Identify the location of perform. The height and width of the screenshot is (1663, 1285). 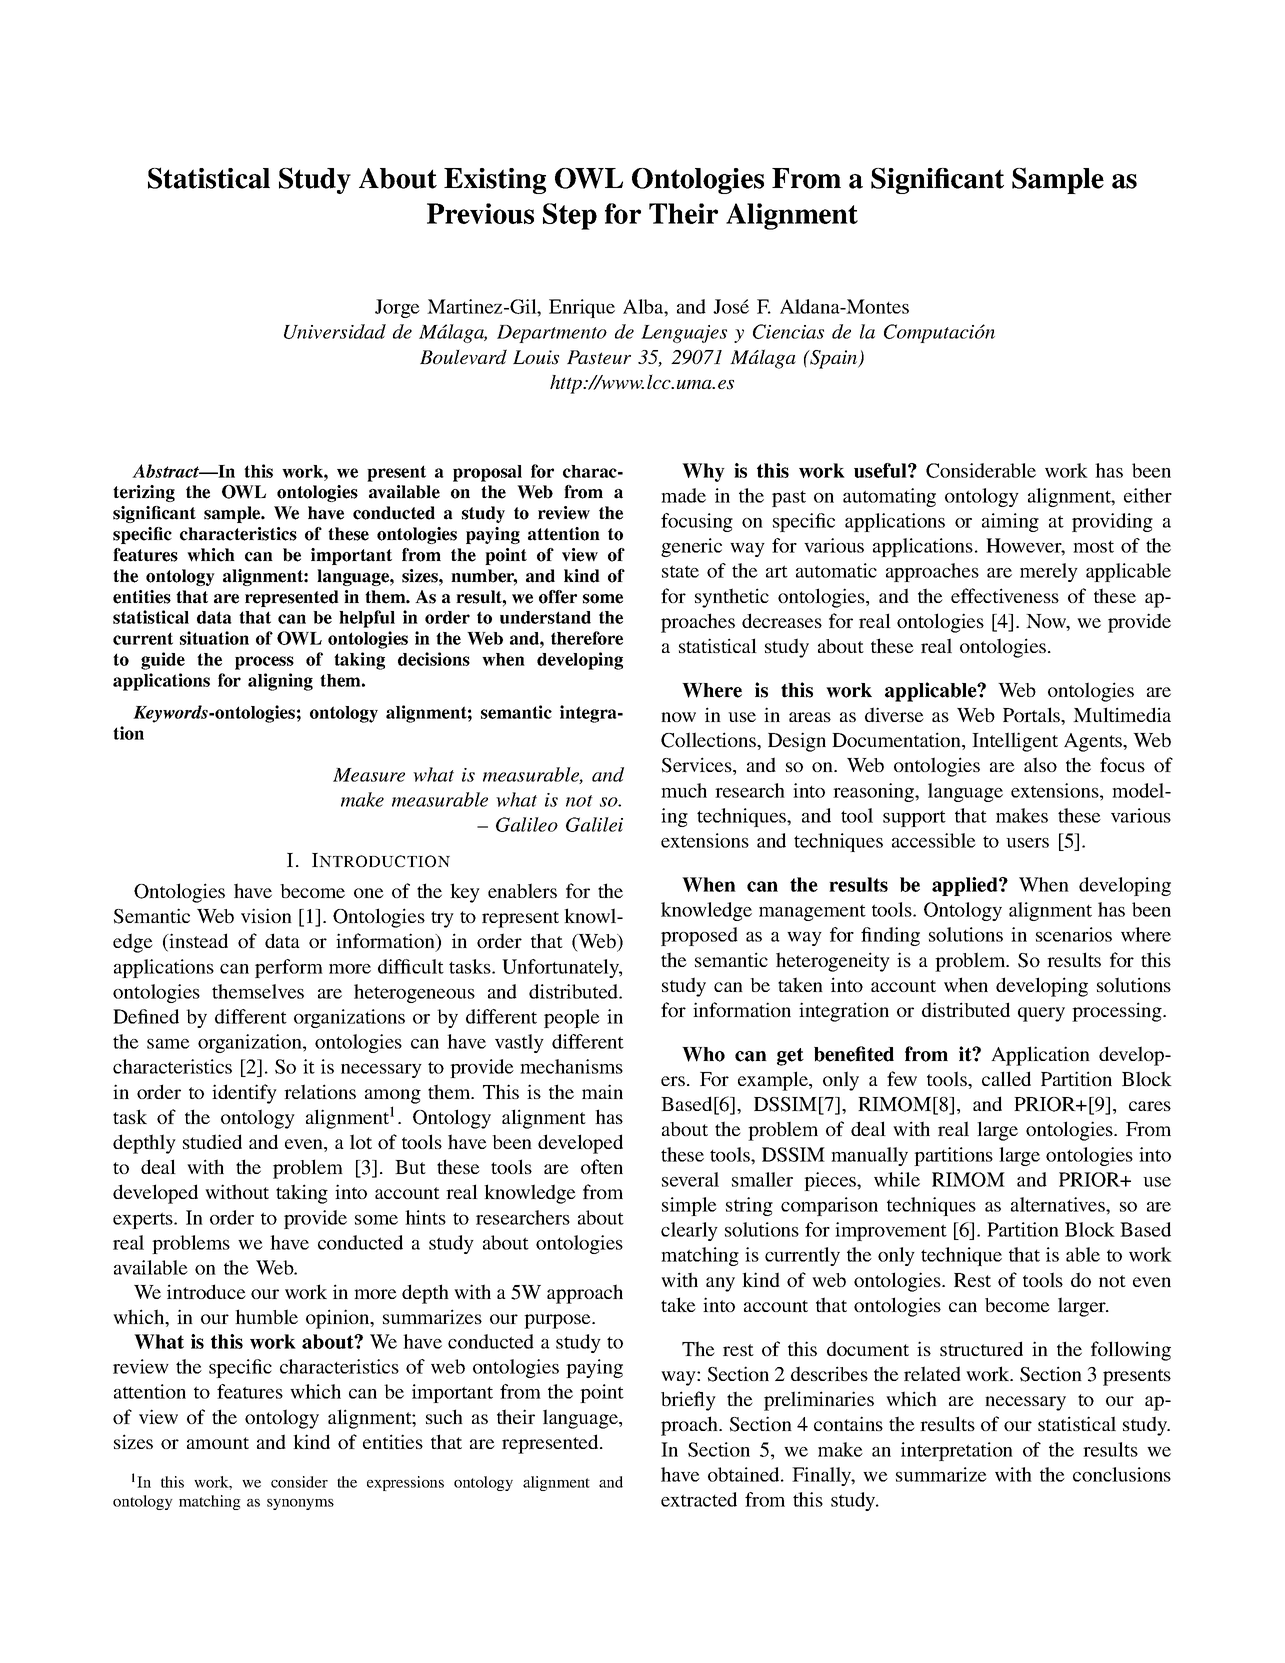
(289, 968).
